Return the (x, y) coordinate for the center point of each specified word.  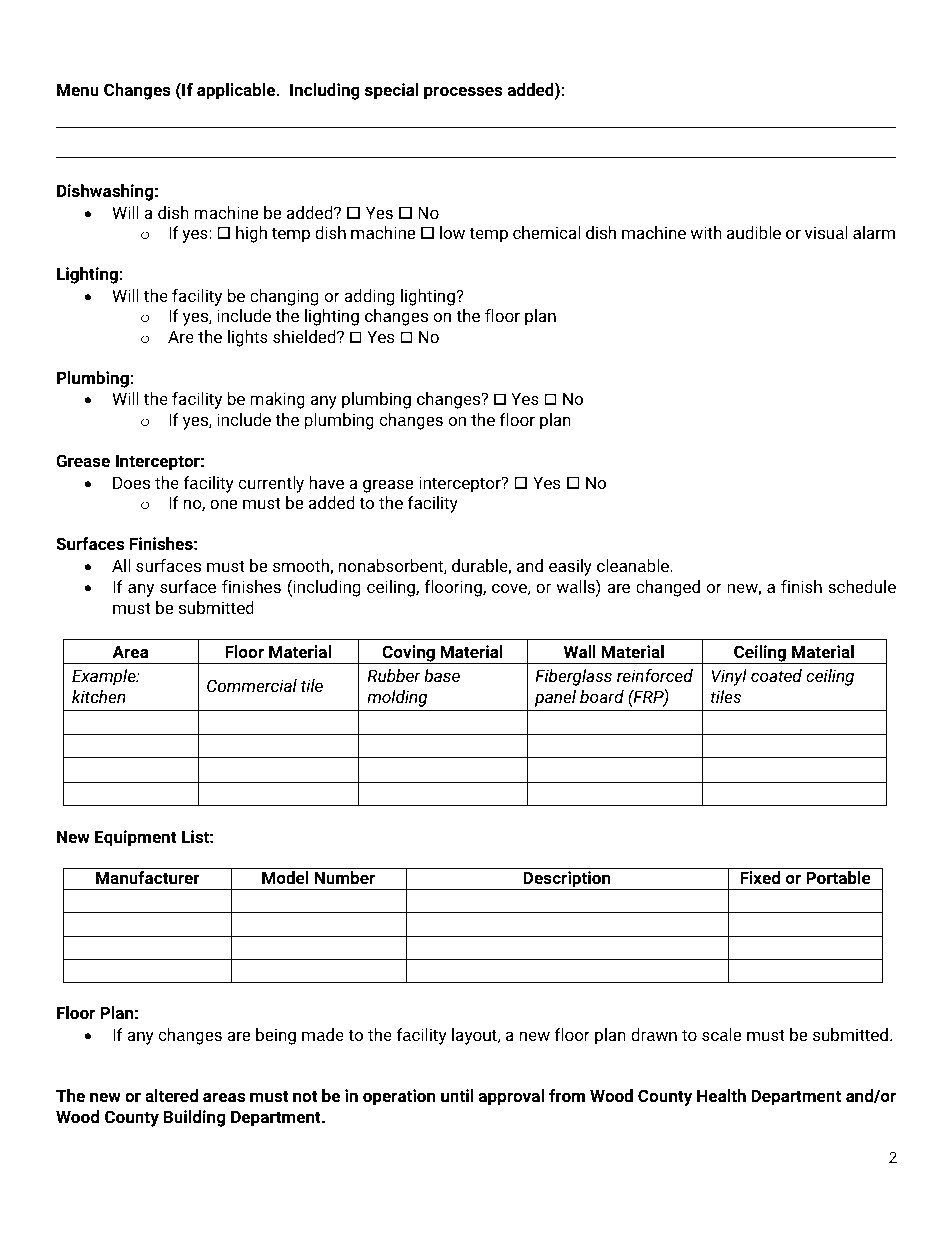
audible (754, 232)
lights (248, 338)
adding (369, 297)
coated (776, 675)
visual (826, 232)
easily (570, 567)
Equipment (136, 838)
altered (171, 1095)
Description (567, 880)
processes (463, 93)
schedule (862, 586)
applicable (237, 91)
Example (105, 677)
